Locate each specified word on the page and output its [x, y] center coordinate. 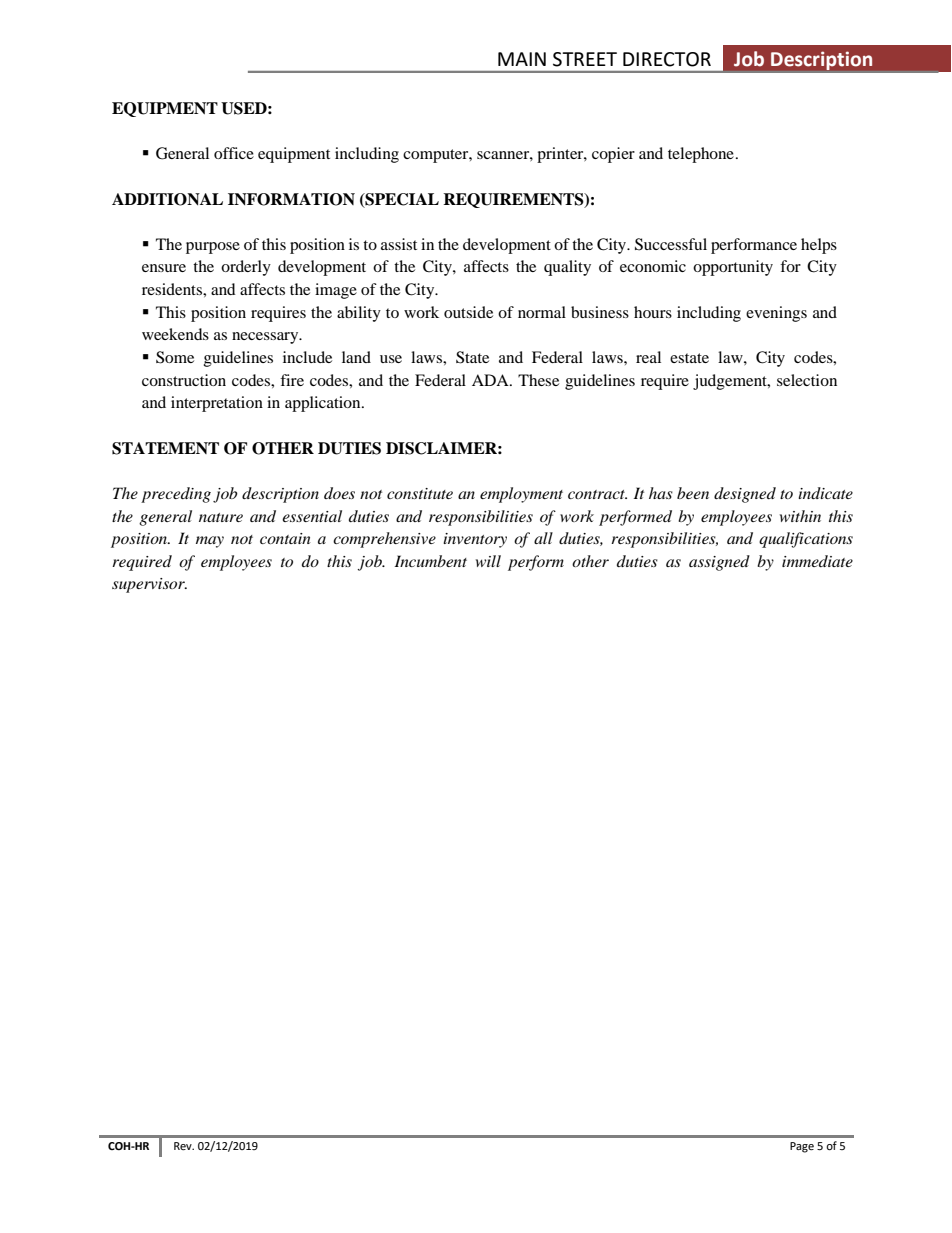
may [210, 542]
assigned [719, 563]
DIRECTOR [667, 59]
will [488, 561]
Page [802, 1147]
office [234, 153]
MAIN [522, 59]
